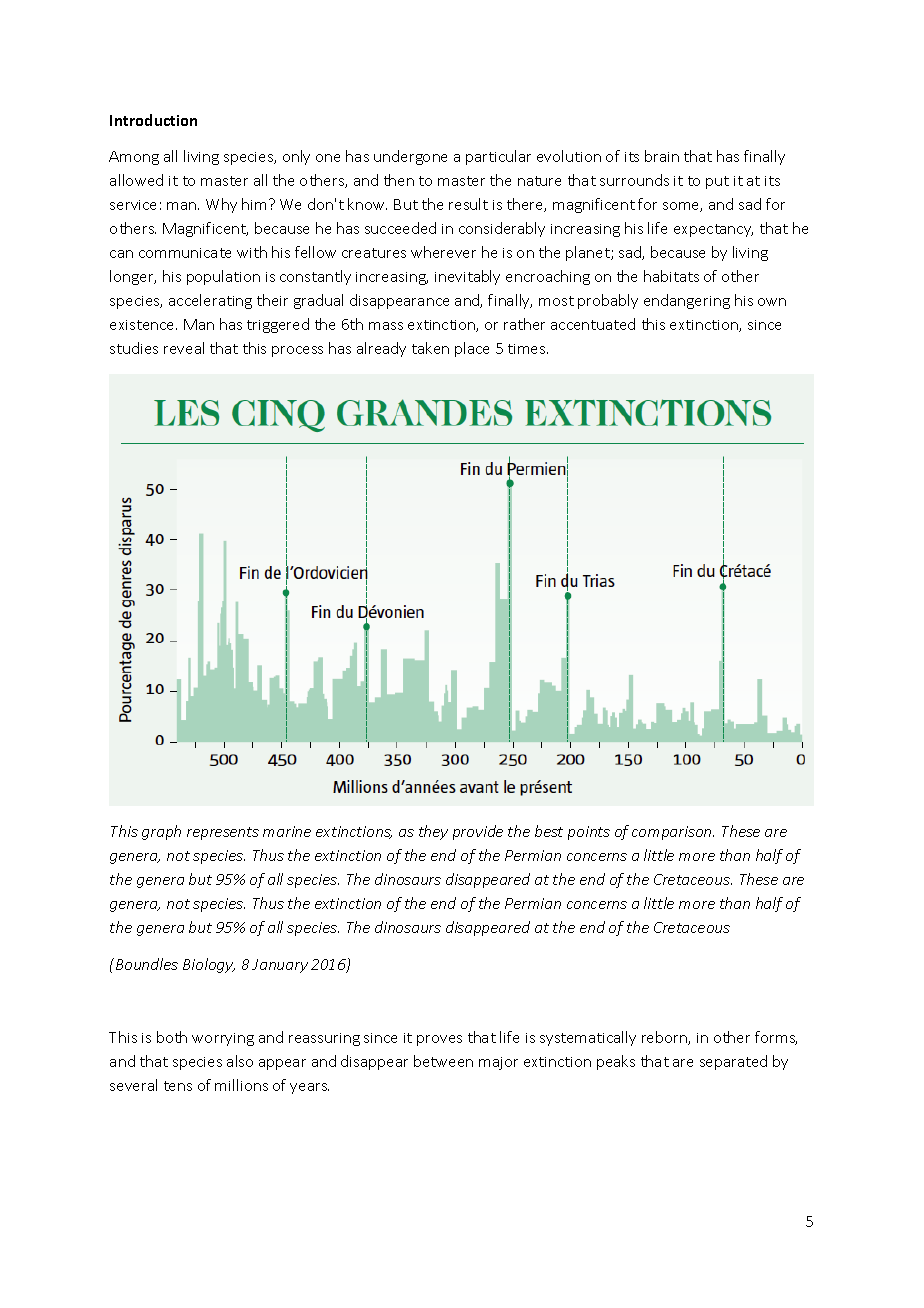 This screenshot has width=924, height=1308. What do you see at coordinates (153, 120) in the screenshot?
I see `Introduction` at bounding box center [153, 120].
